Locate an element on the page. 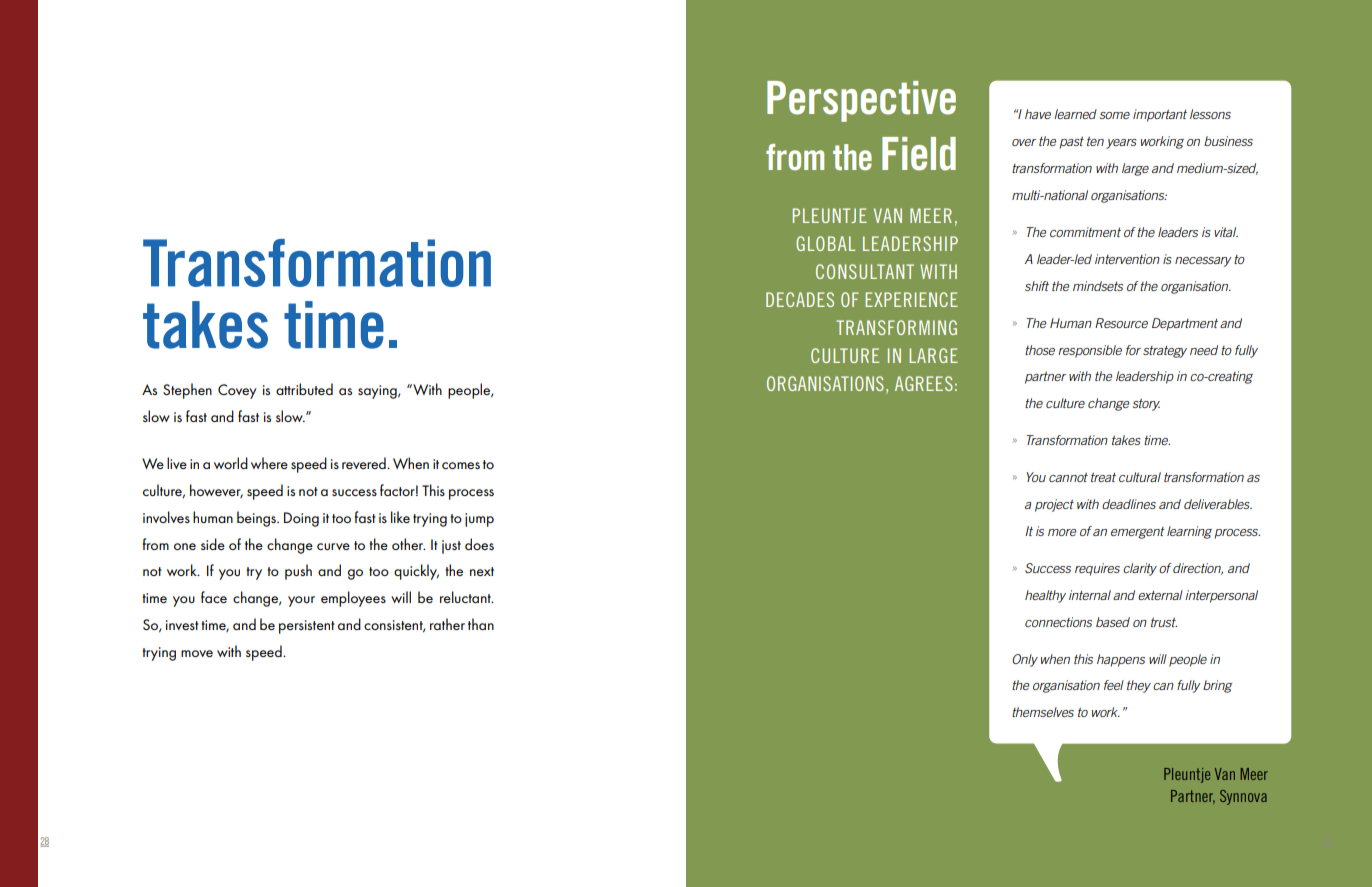  Doing is located at coordinates (301, 519).
